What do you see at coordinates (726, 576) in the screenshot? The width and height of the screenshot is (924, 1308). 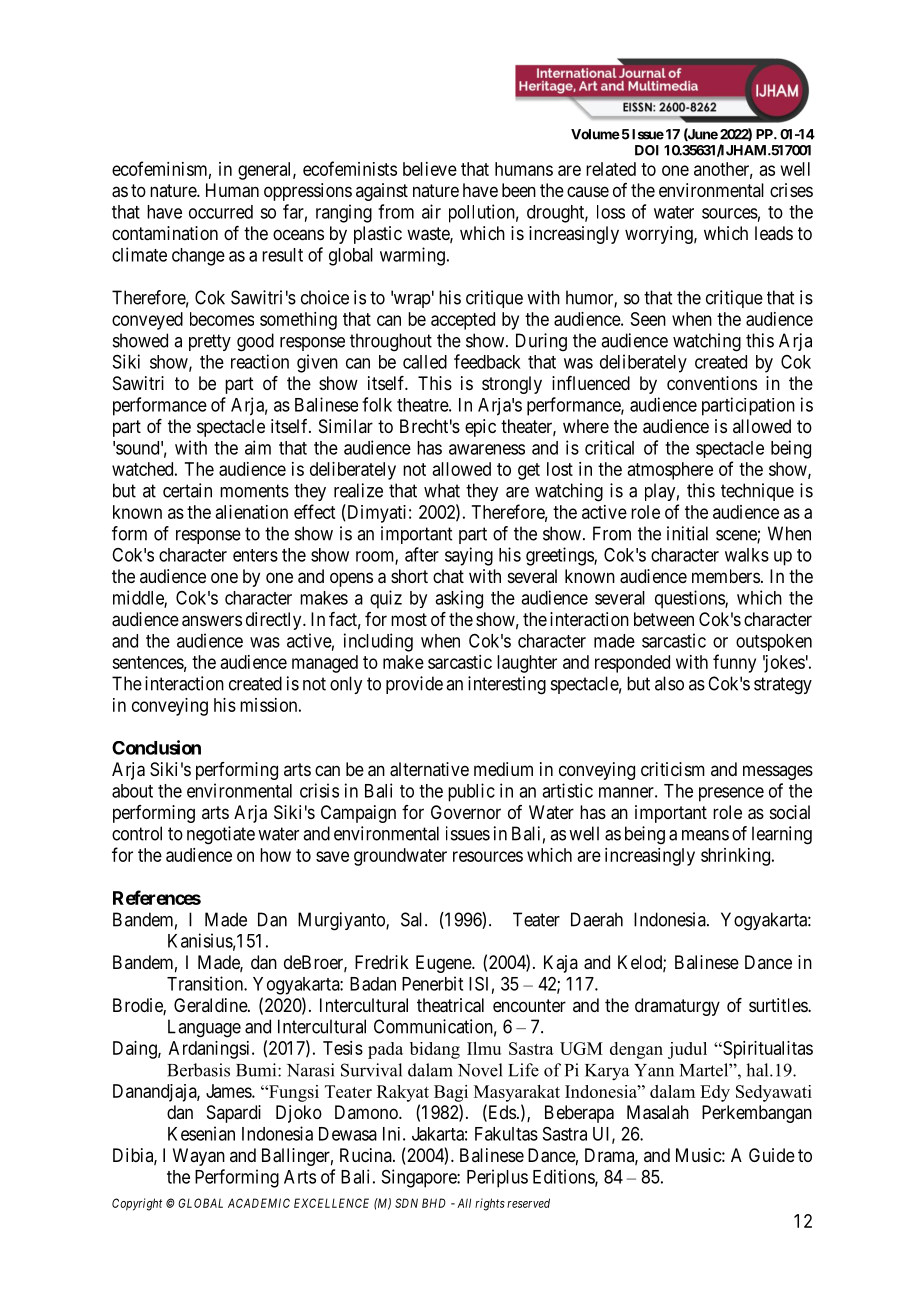 I see `members` at bounding box center [726, 576].
